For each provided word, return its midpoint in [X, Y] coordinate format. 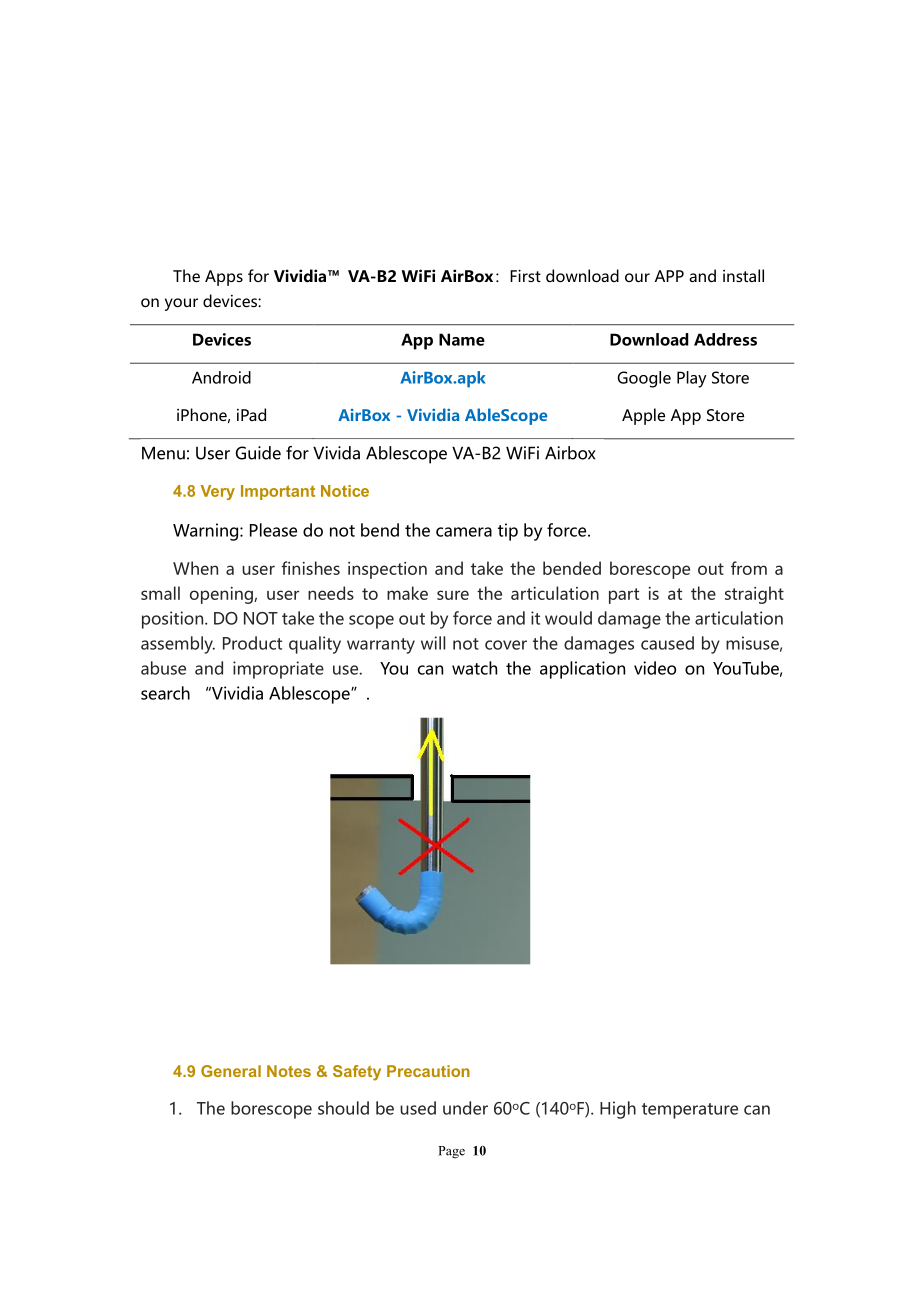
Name [462, 339]
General [231, 1071]
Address [725, 339]
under [465, 1108]
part [624, 596]
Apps [224, 278]
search [165, 693]
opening [222, 595]
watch [474, 668]
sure [453, 595]
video [655, 668]
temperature [690, 1111]
